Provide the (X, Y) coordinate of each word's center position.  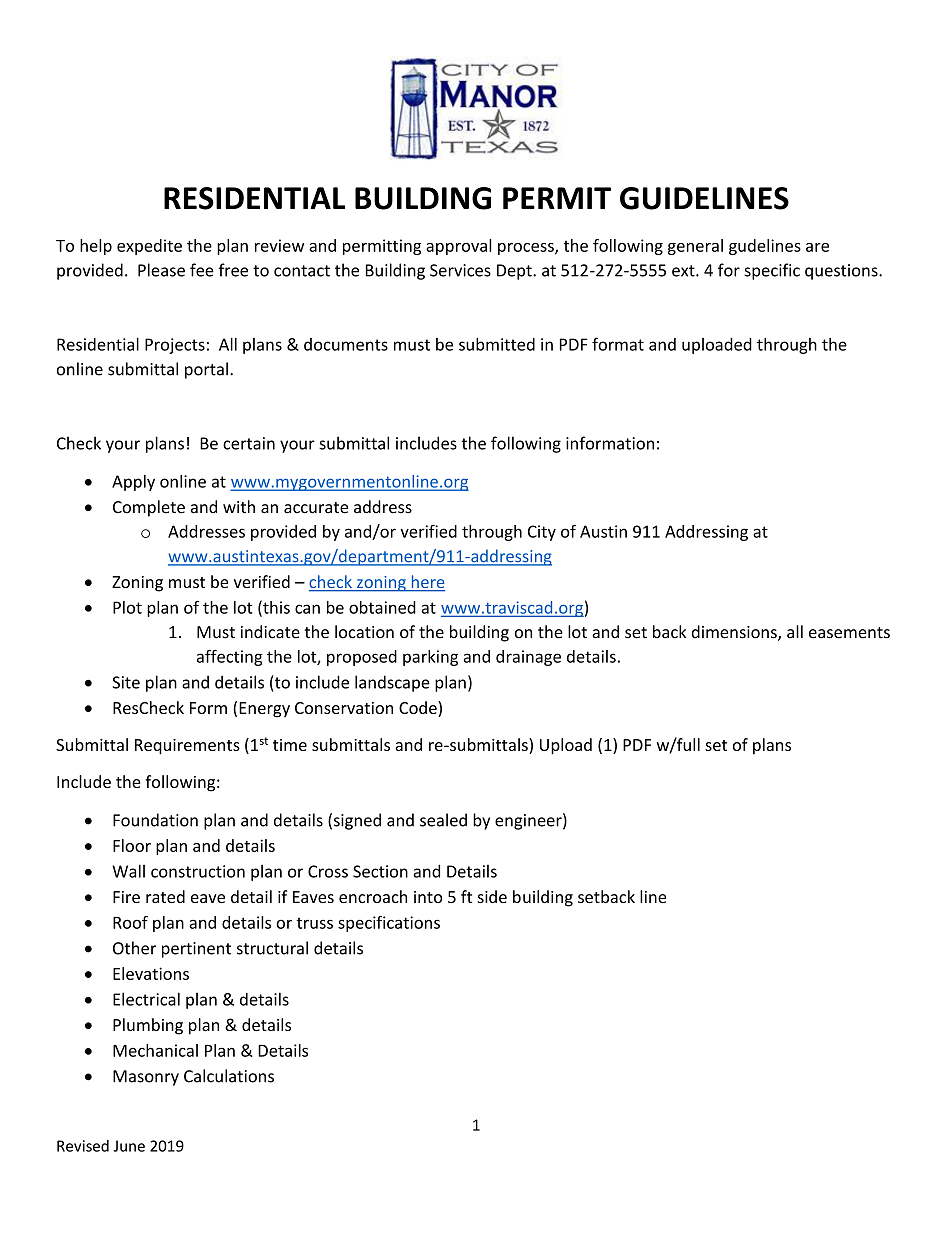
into (428, 897)
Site (126, 682)
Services (460, 270)
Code (419, 709)
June (129, 1146)
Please (161, 270)
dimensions (735, 633)
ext (684, 271)
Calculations (229, 1076)
